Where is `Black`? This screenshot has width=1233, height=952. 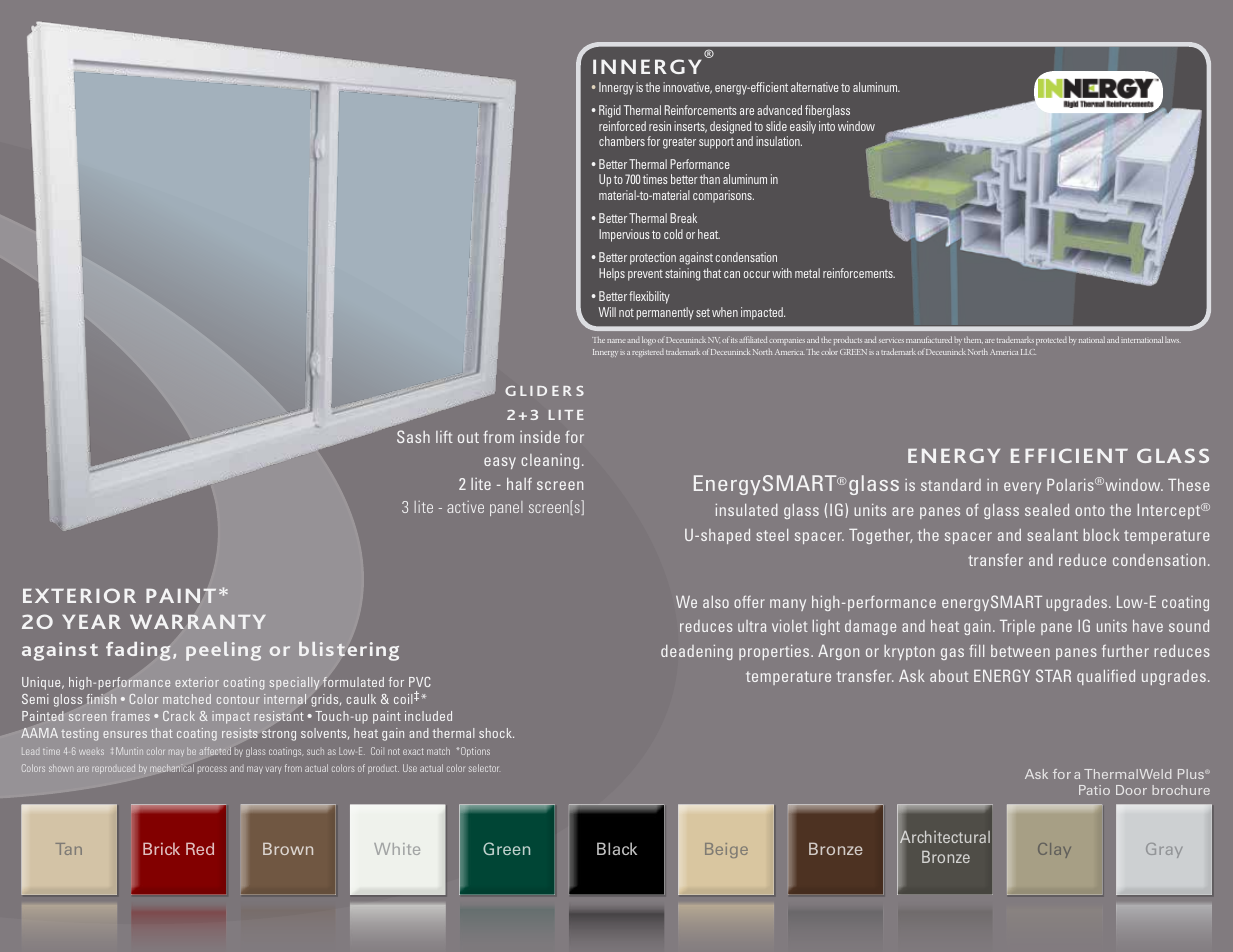 Black is located at coordinates (617, 848).
